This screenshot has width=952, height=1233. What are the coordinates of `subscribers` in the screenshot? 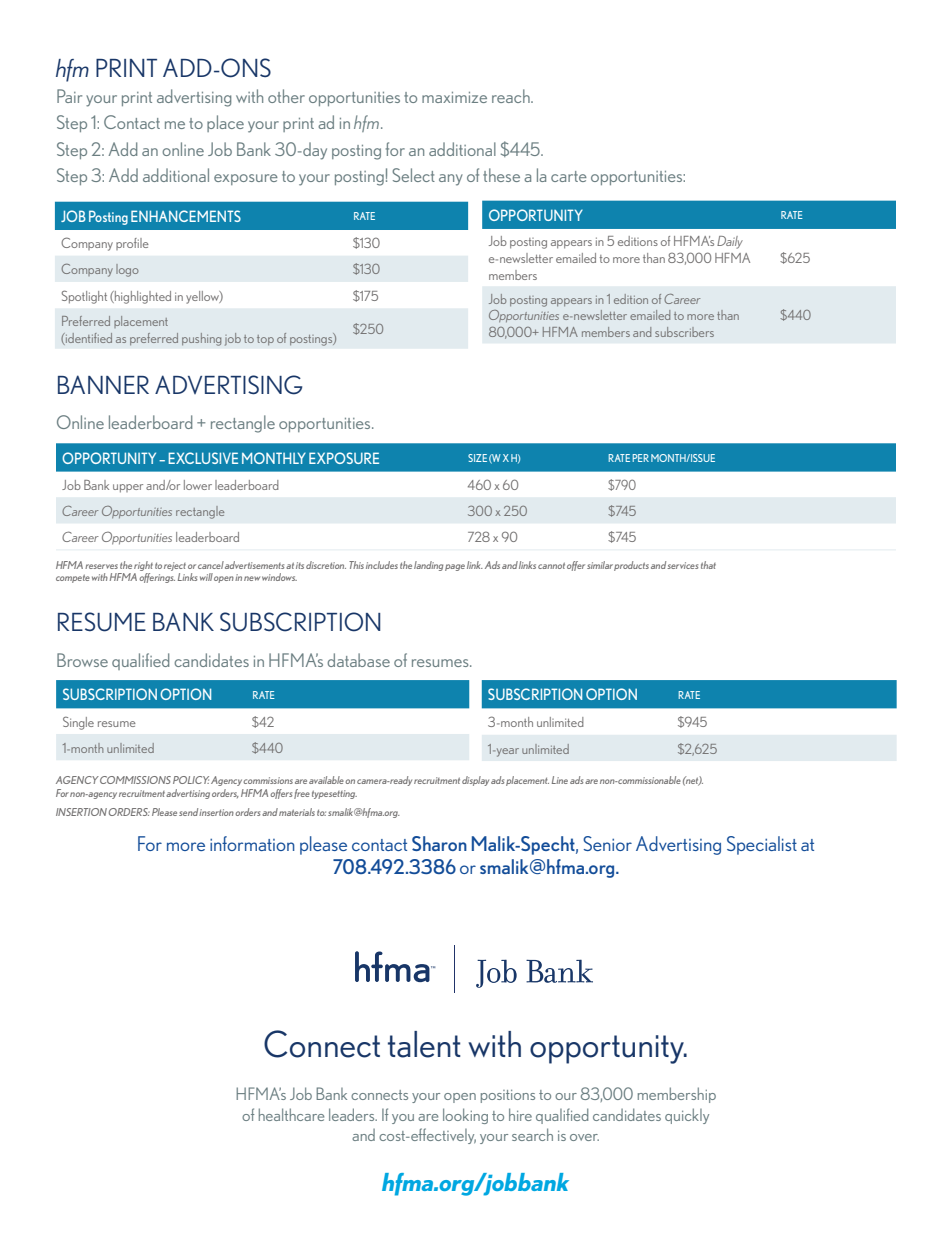 It's located at (684, 332).
